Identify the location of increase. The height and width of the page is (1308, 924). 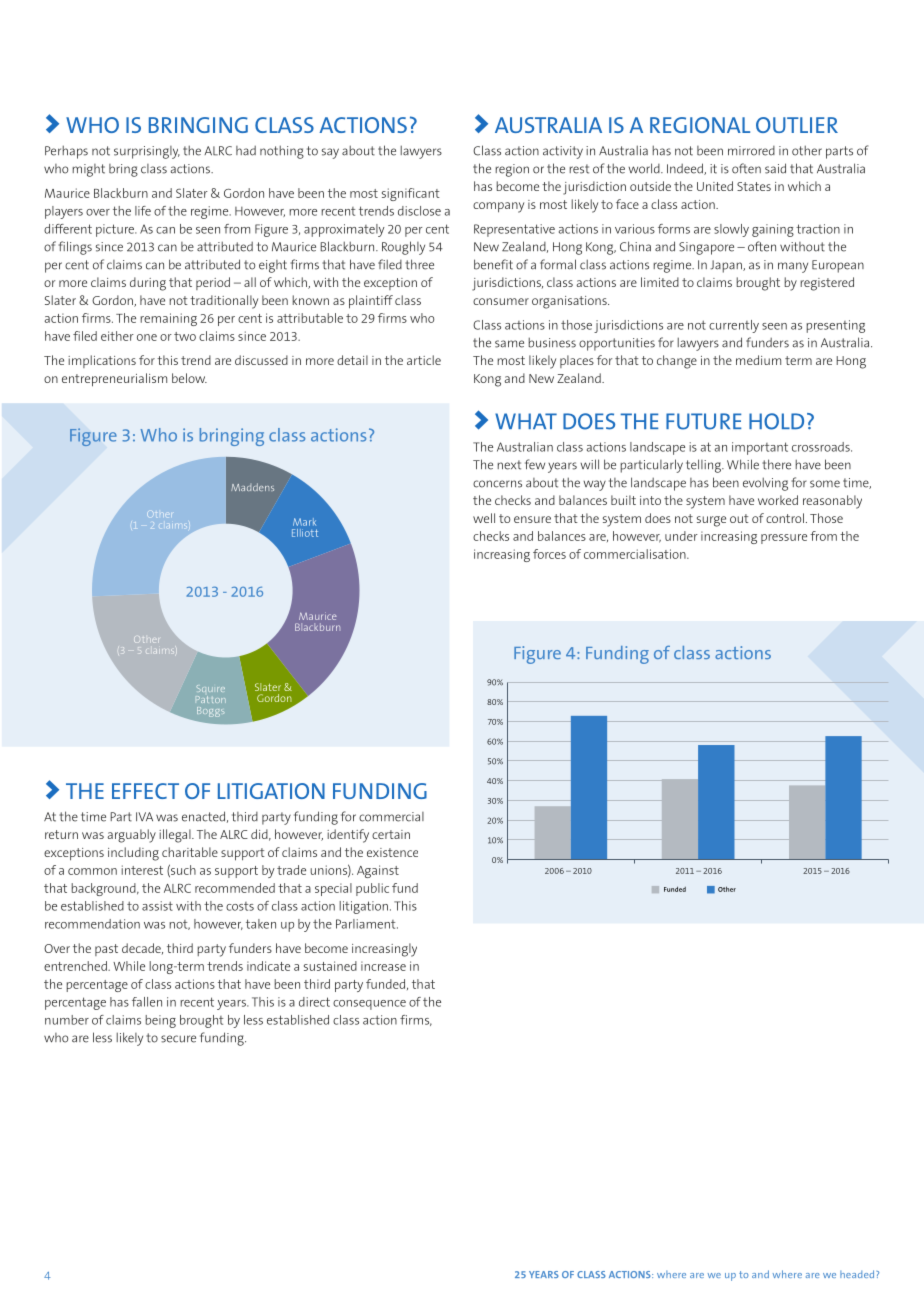
(383, 966).
